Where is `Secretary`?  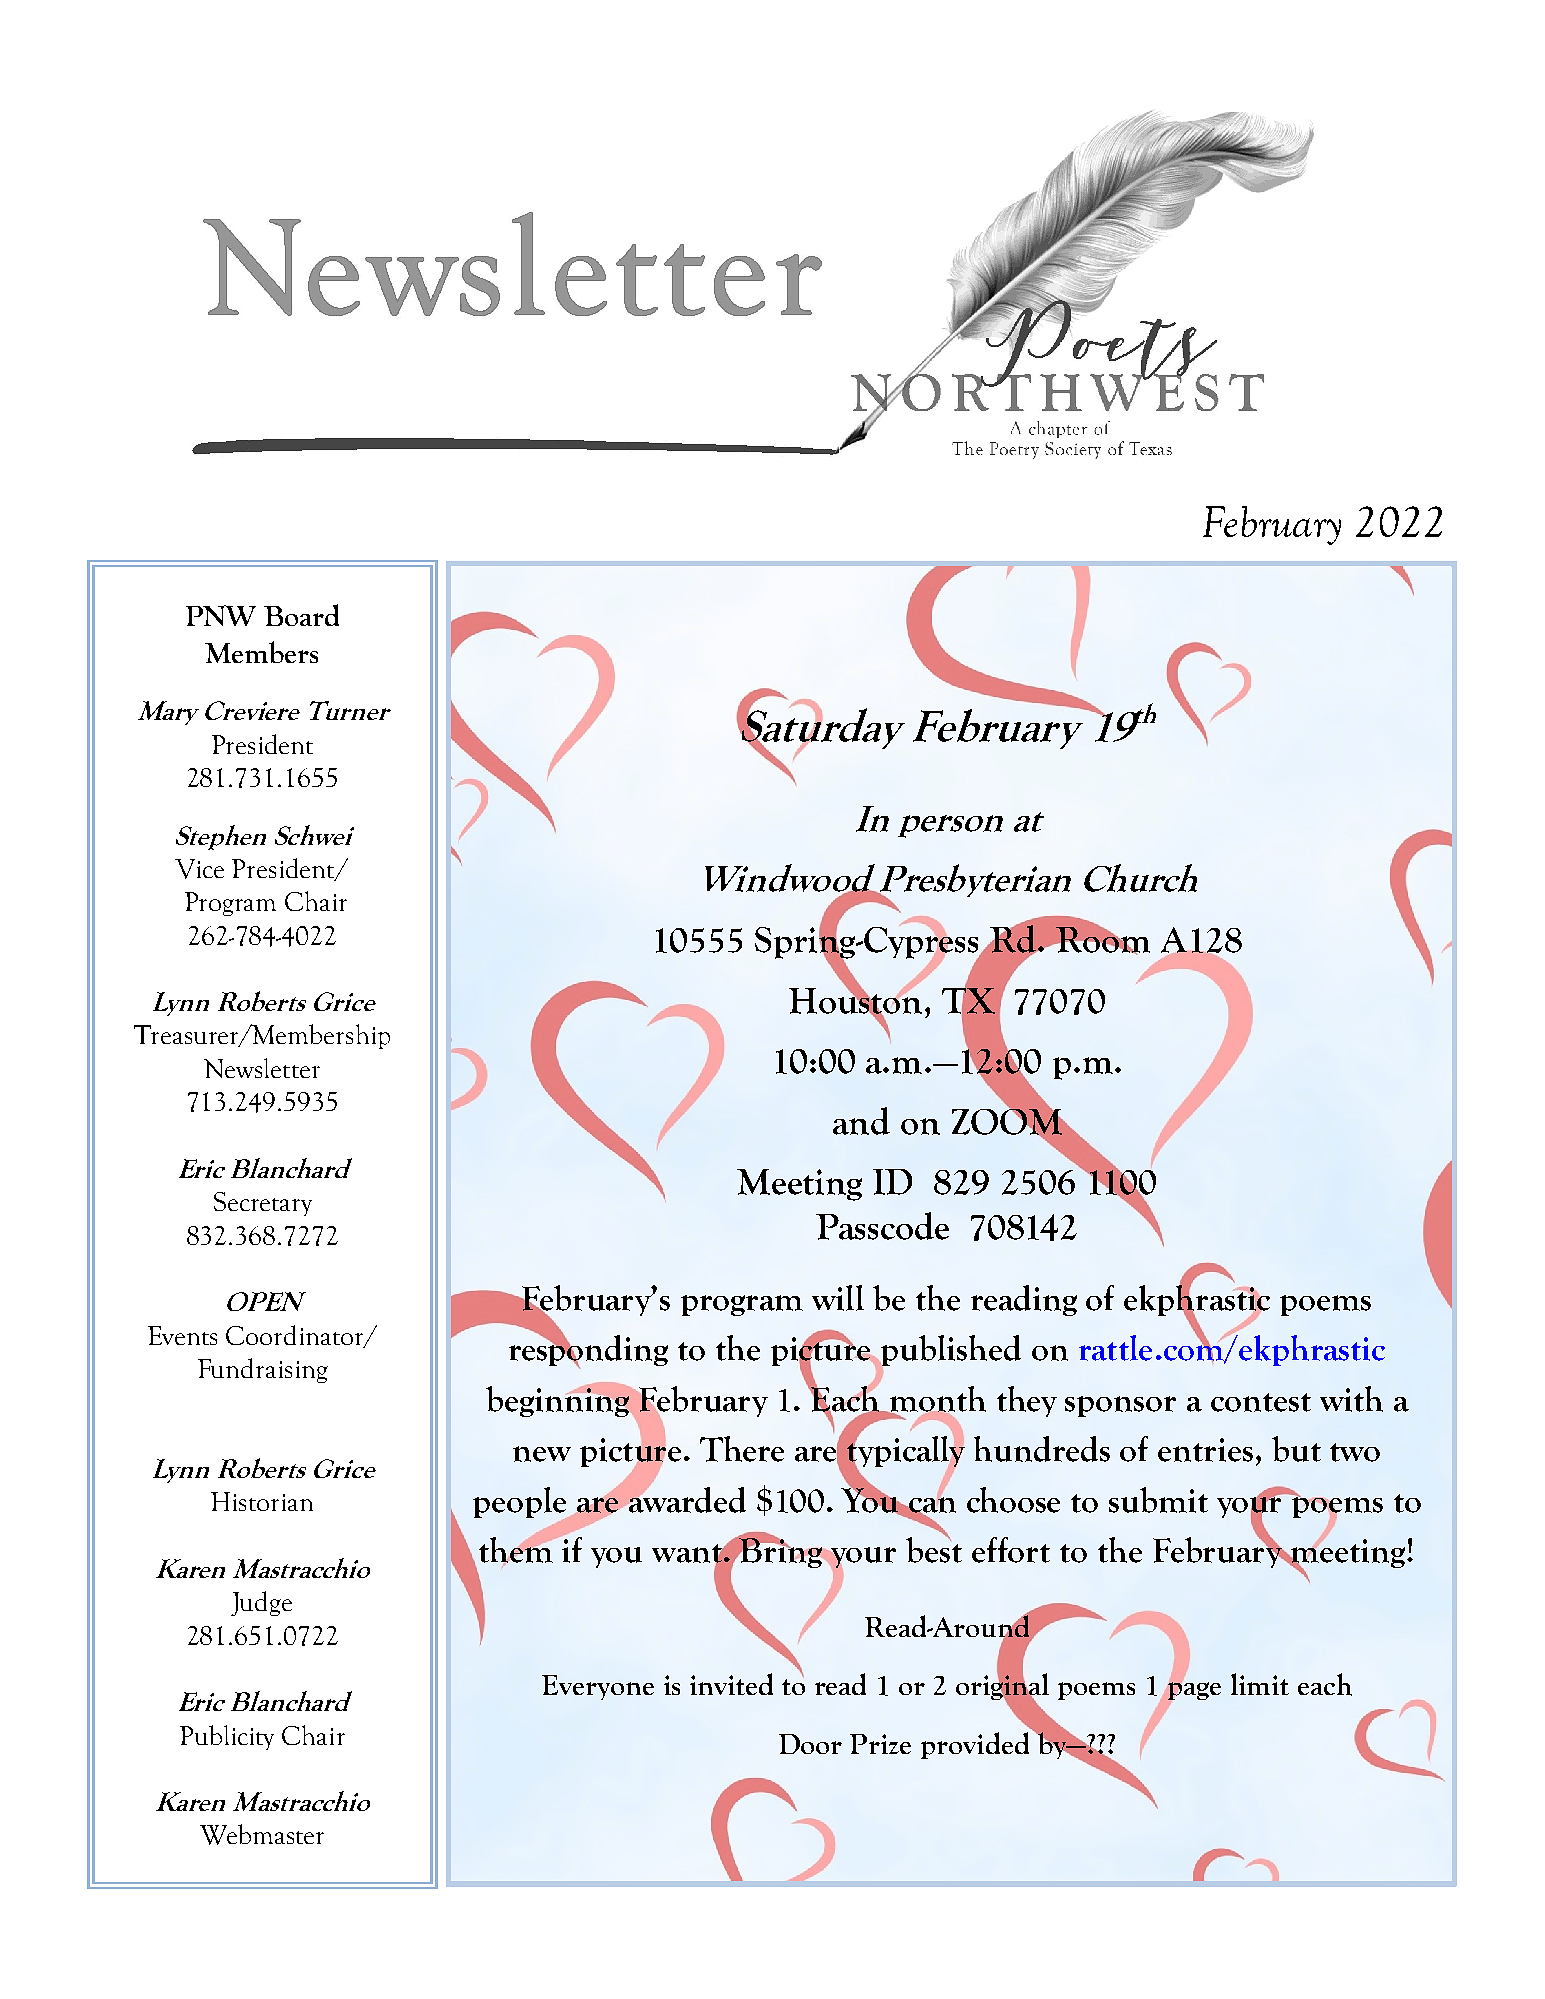 Secretary is located at coordinates (263, 1204).
